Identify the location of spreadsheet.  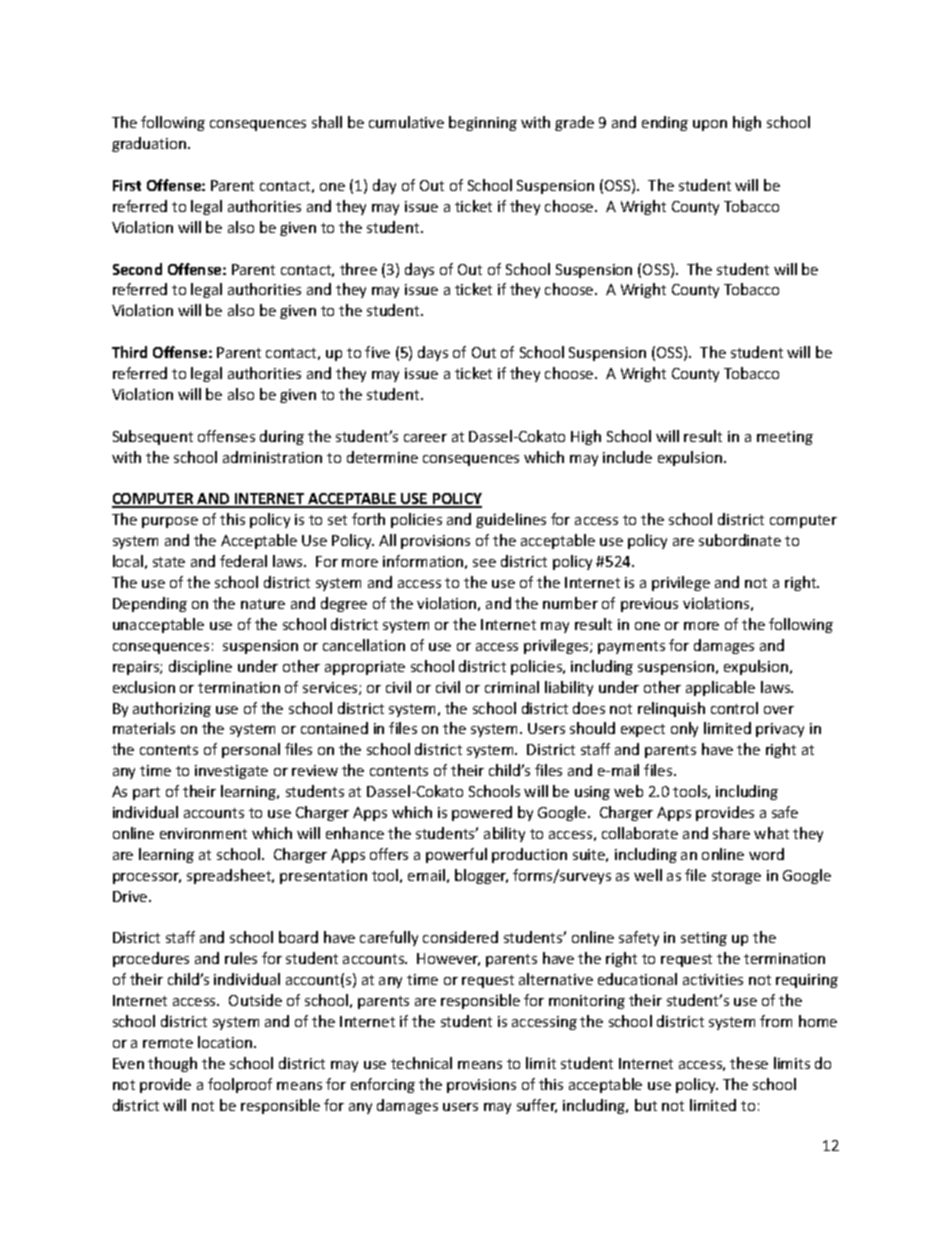
(230, 876).
